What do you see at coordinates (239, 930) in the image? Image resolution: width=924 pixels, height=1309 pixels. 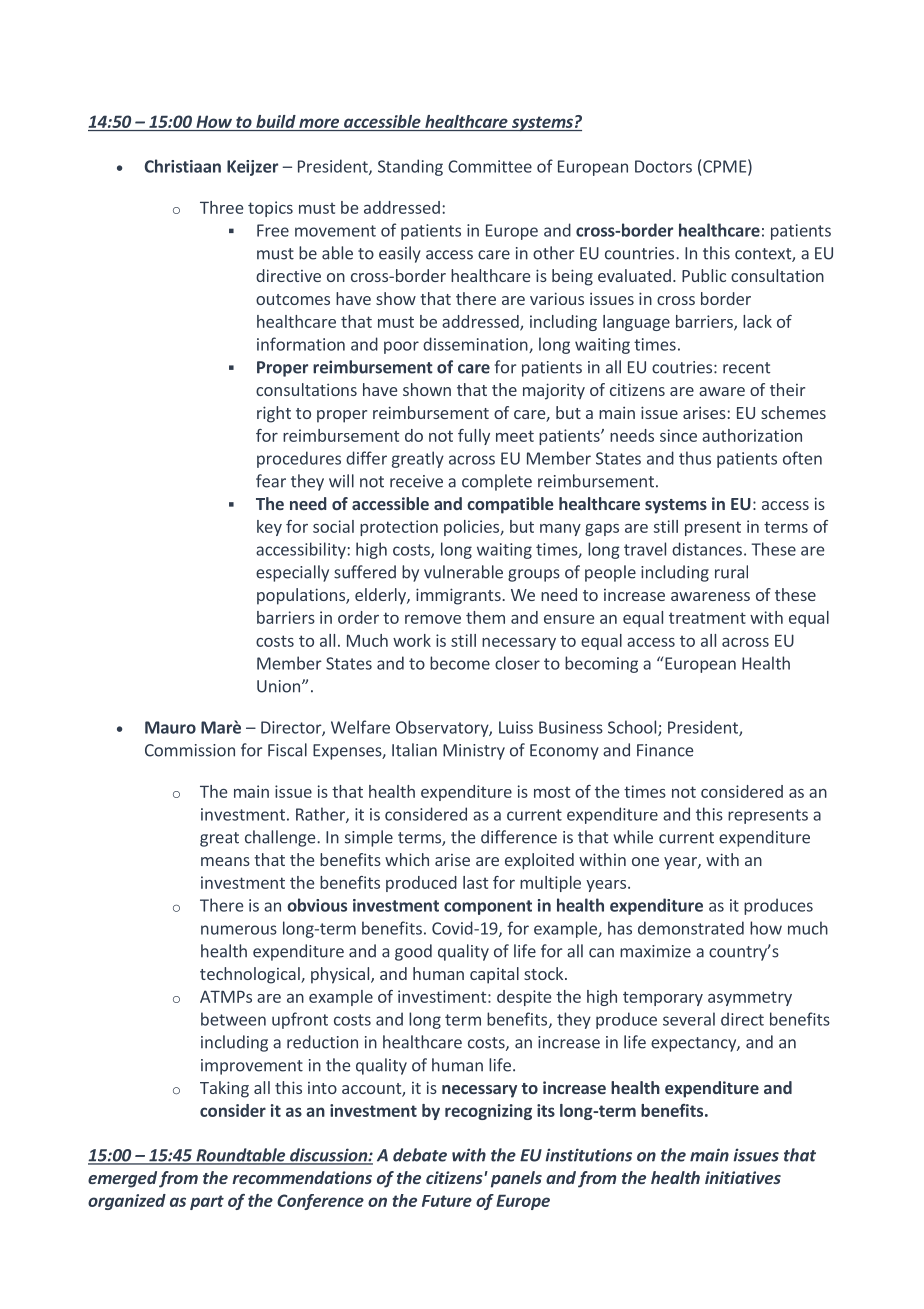 I see `numerous` at bounding box center [239, 930].
